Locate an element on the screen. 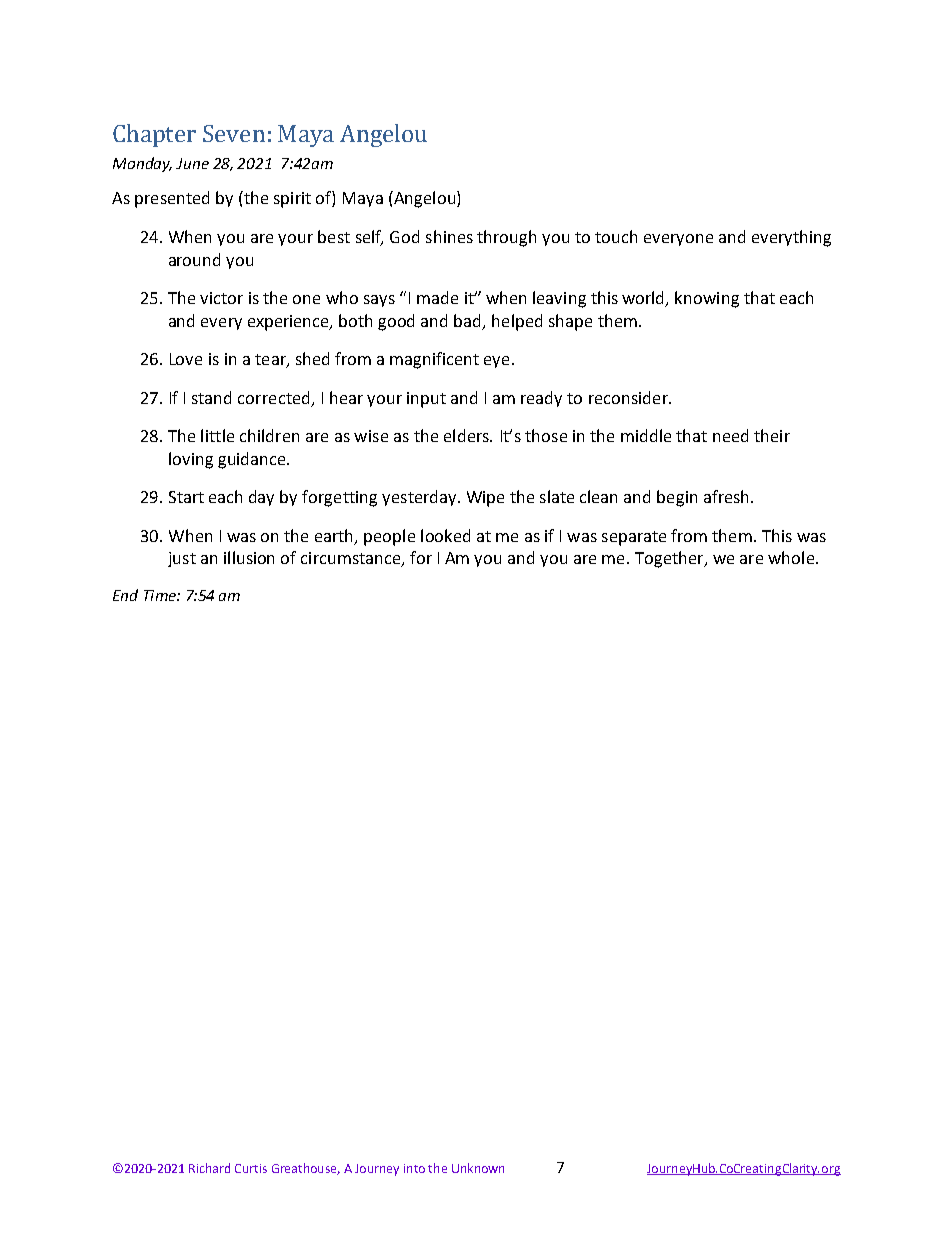 Image resolution: width=952 pixels, height=1233 pixels. Richard is located at coordinates (209, 1168).
